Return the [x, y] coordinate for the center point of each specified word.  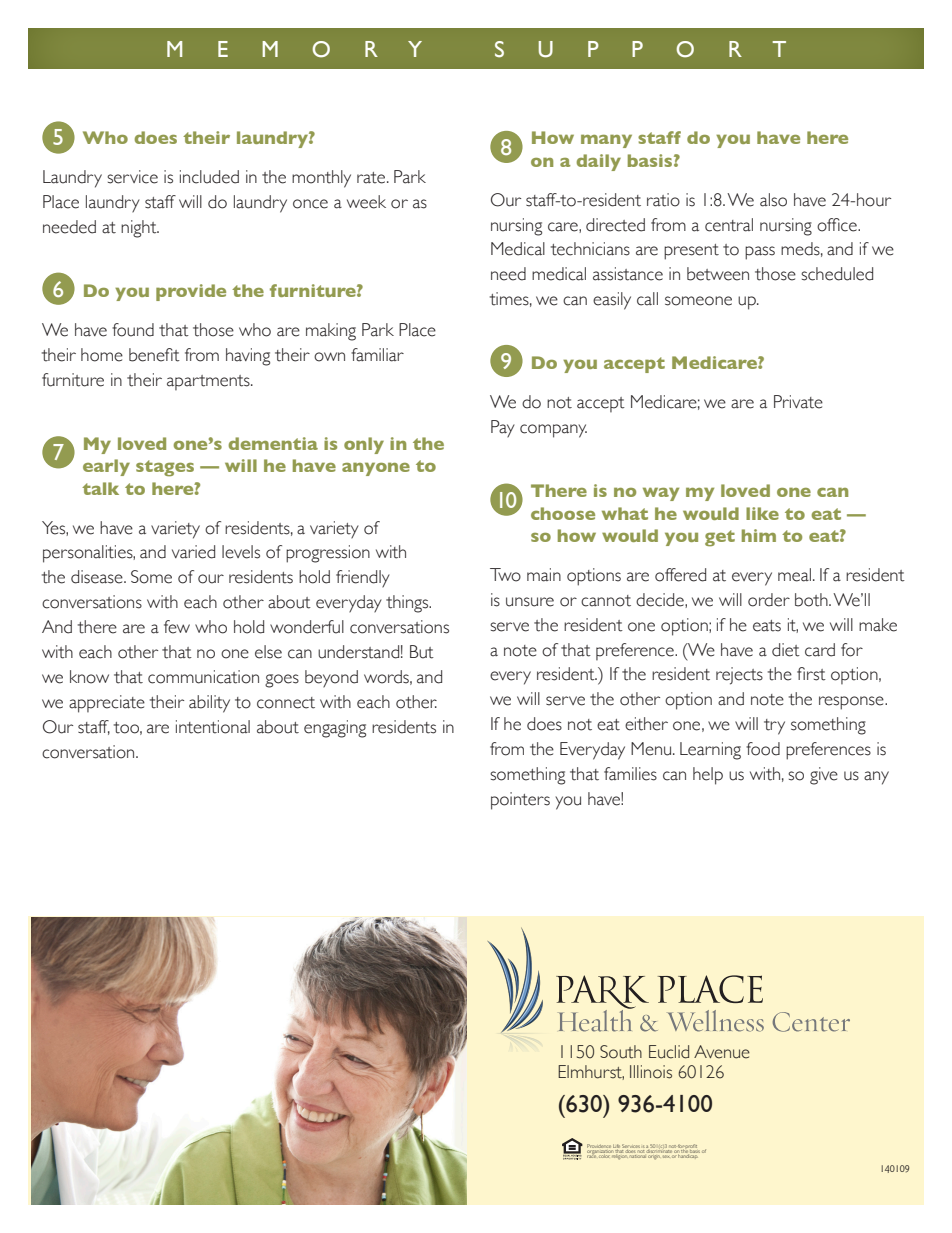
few [177, 627]
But [422, 652]
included [209, 177]
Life [617, 1147]
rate [372, 178]
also [773, 200]
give [824, 776]
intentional [213, 727]
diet [786, 650]
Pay [503, 429]
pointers [520, 801]
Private [798, 402]
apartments [209, 382]
